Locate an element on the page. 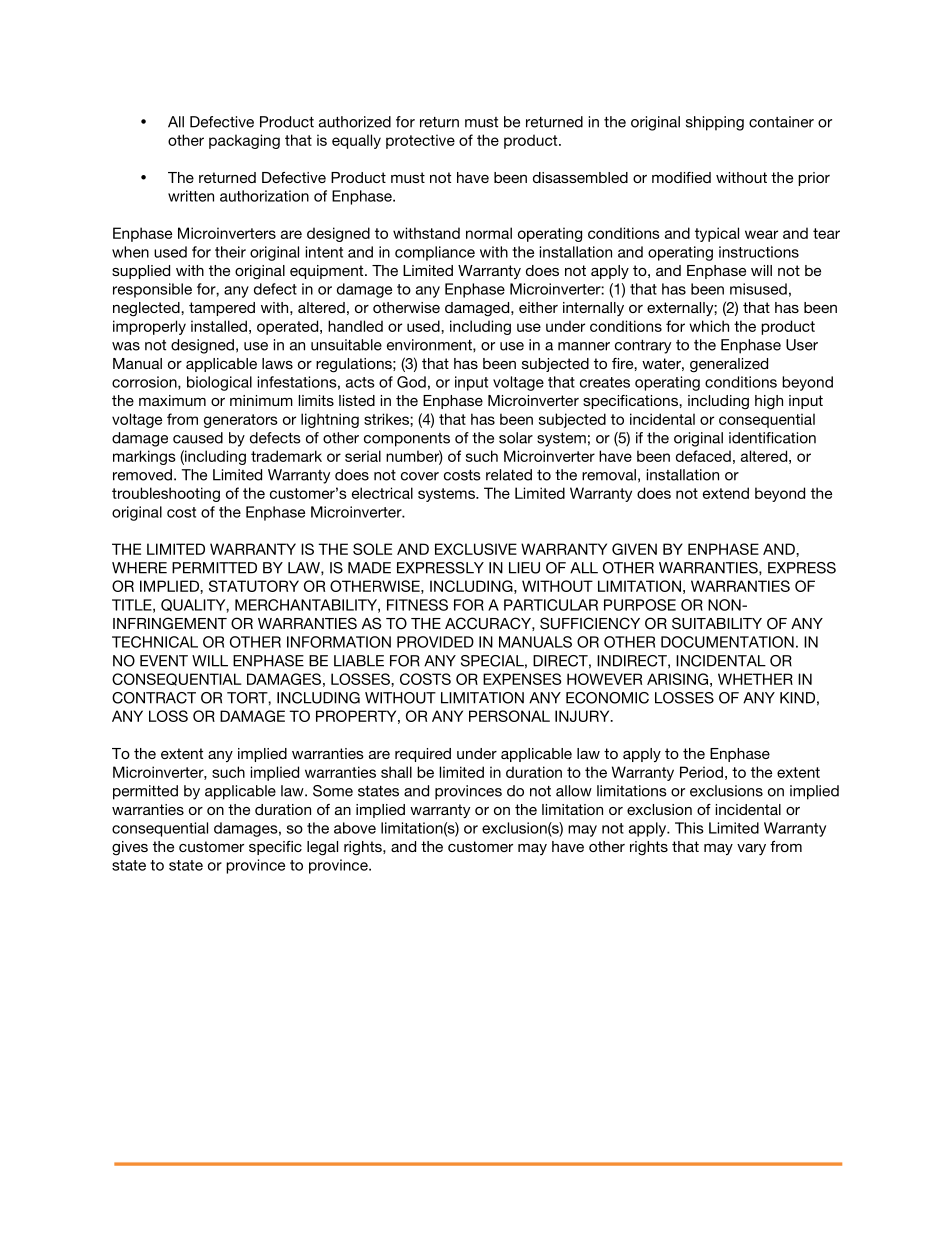  related is located at coordinates (509, 475).
